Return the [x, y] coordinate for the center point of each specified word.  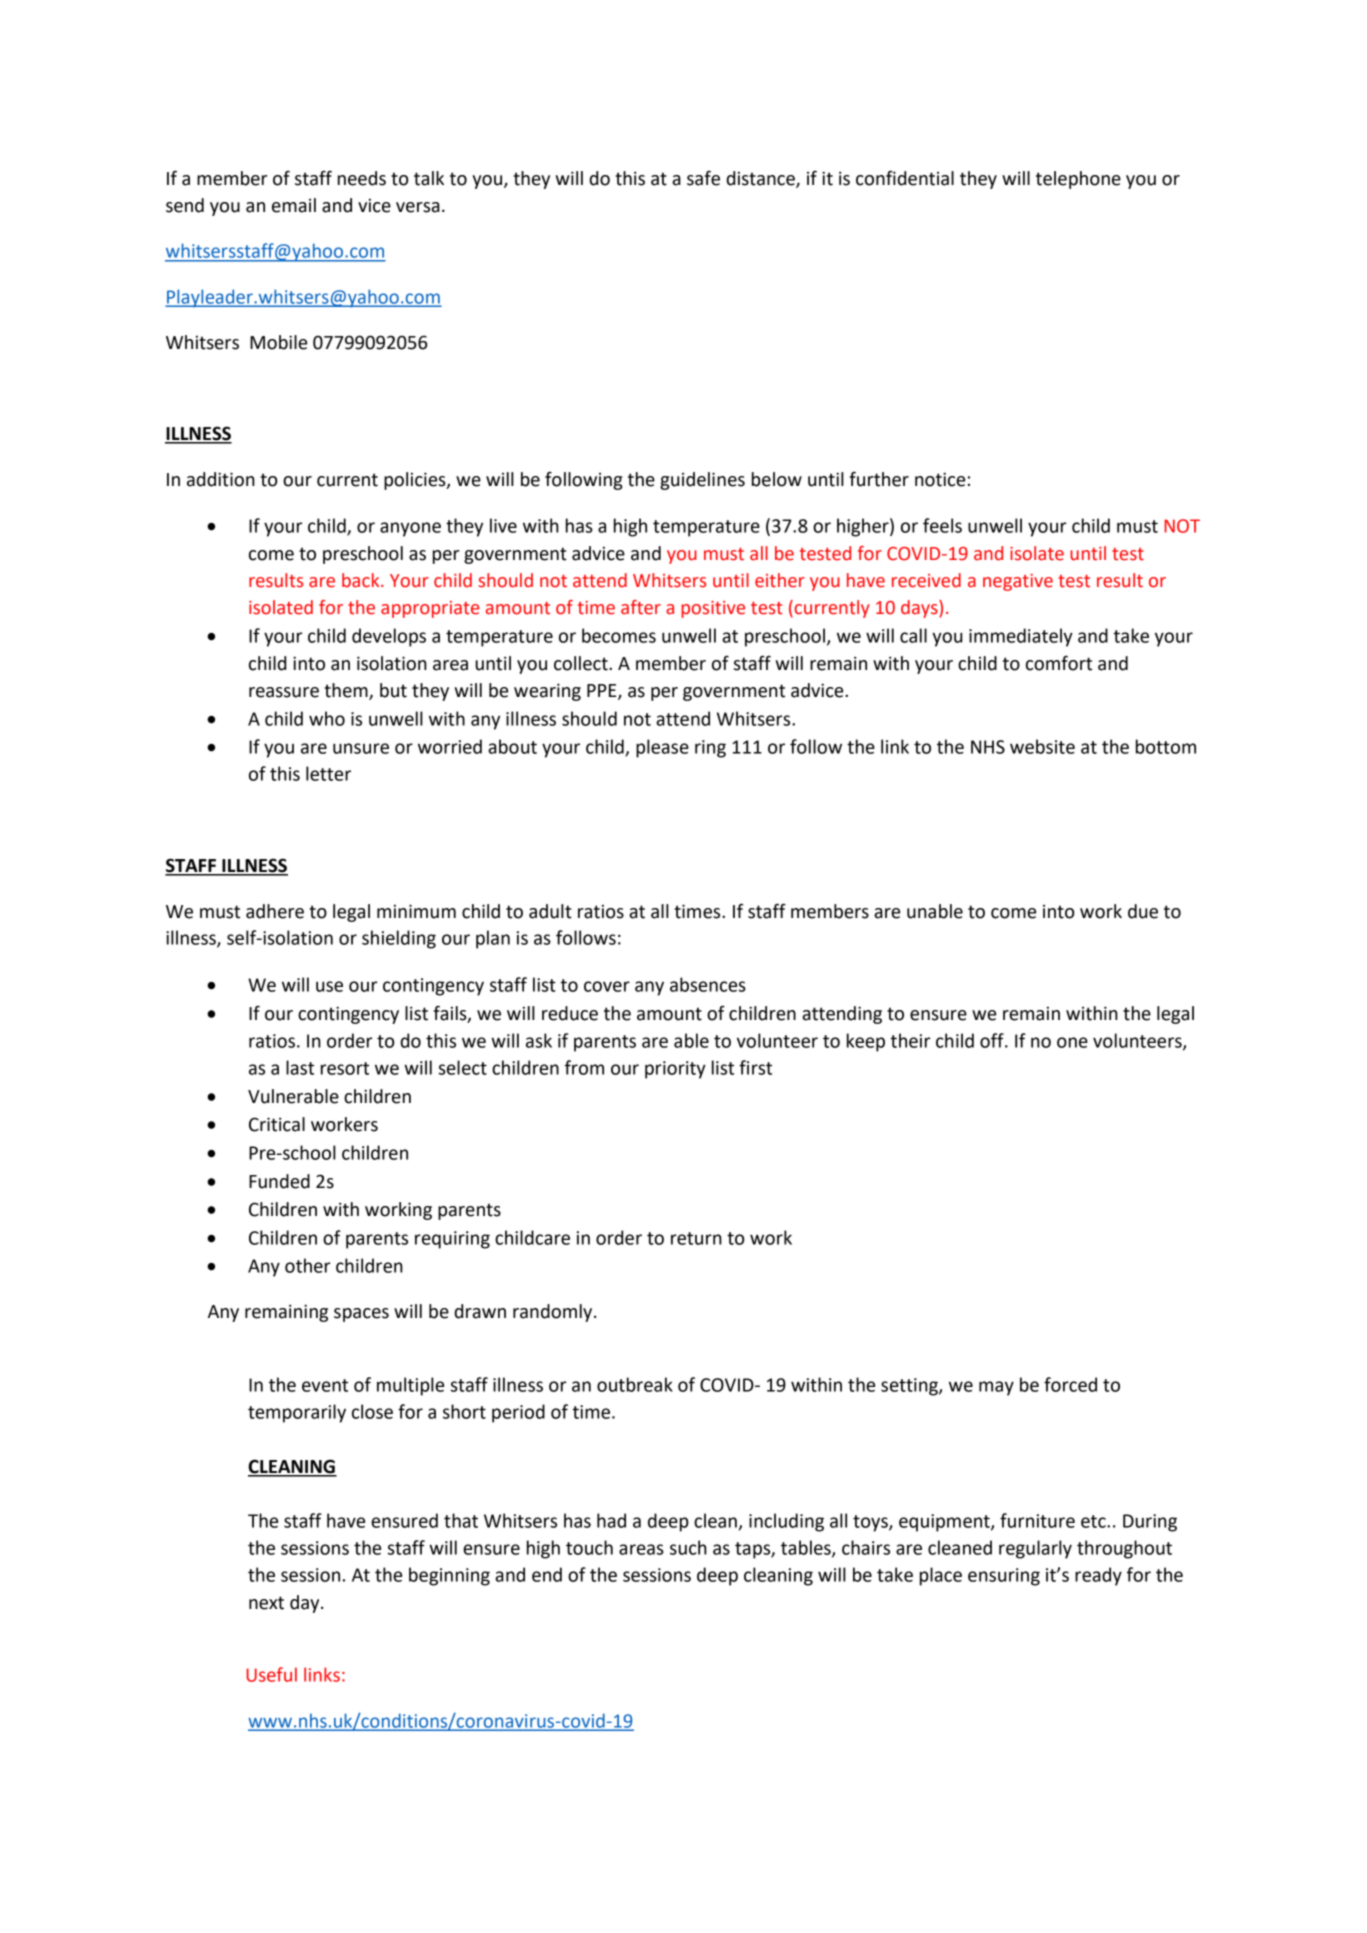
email [294, 205]
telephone [1078, 180]
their [911, 1040]
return [696, 1238]
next [266, 1603]
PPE [603, 692]
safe [703, 178]
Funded [279, 1181]
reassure [284, 692]
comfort [1059, 663]
